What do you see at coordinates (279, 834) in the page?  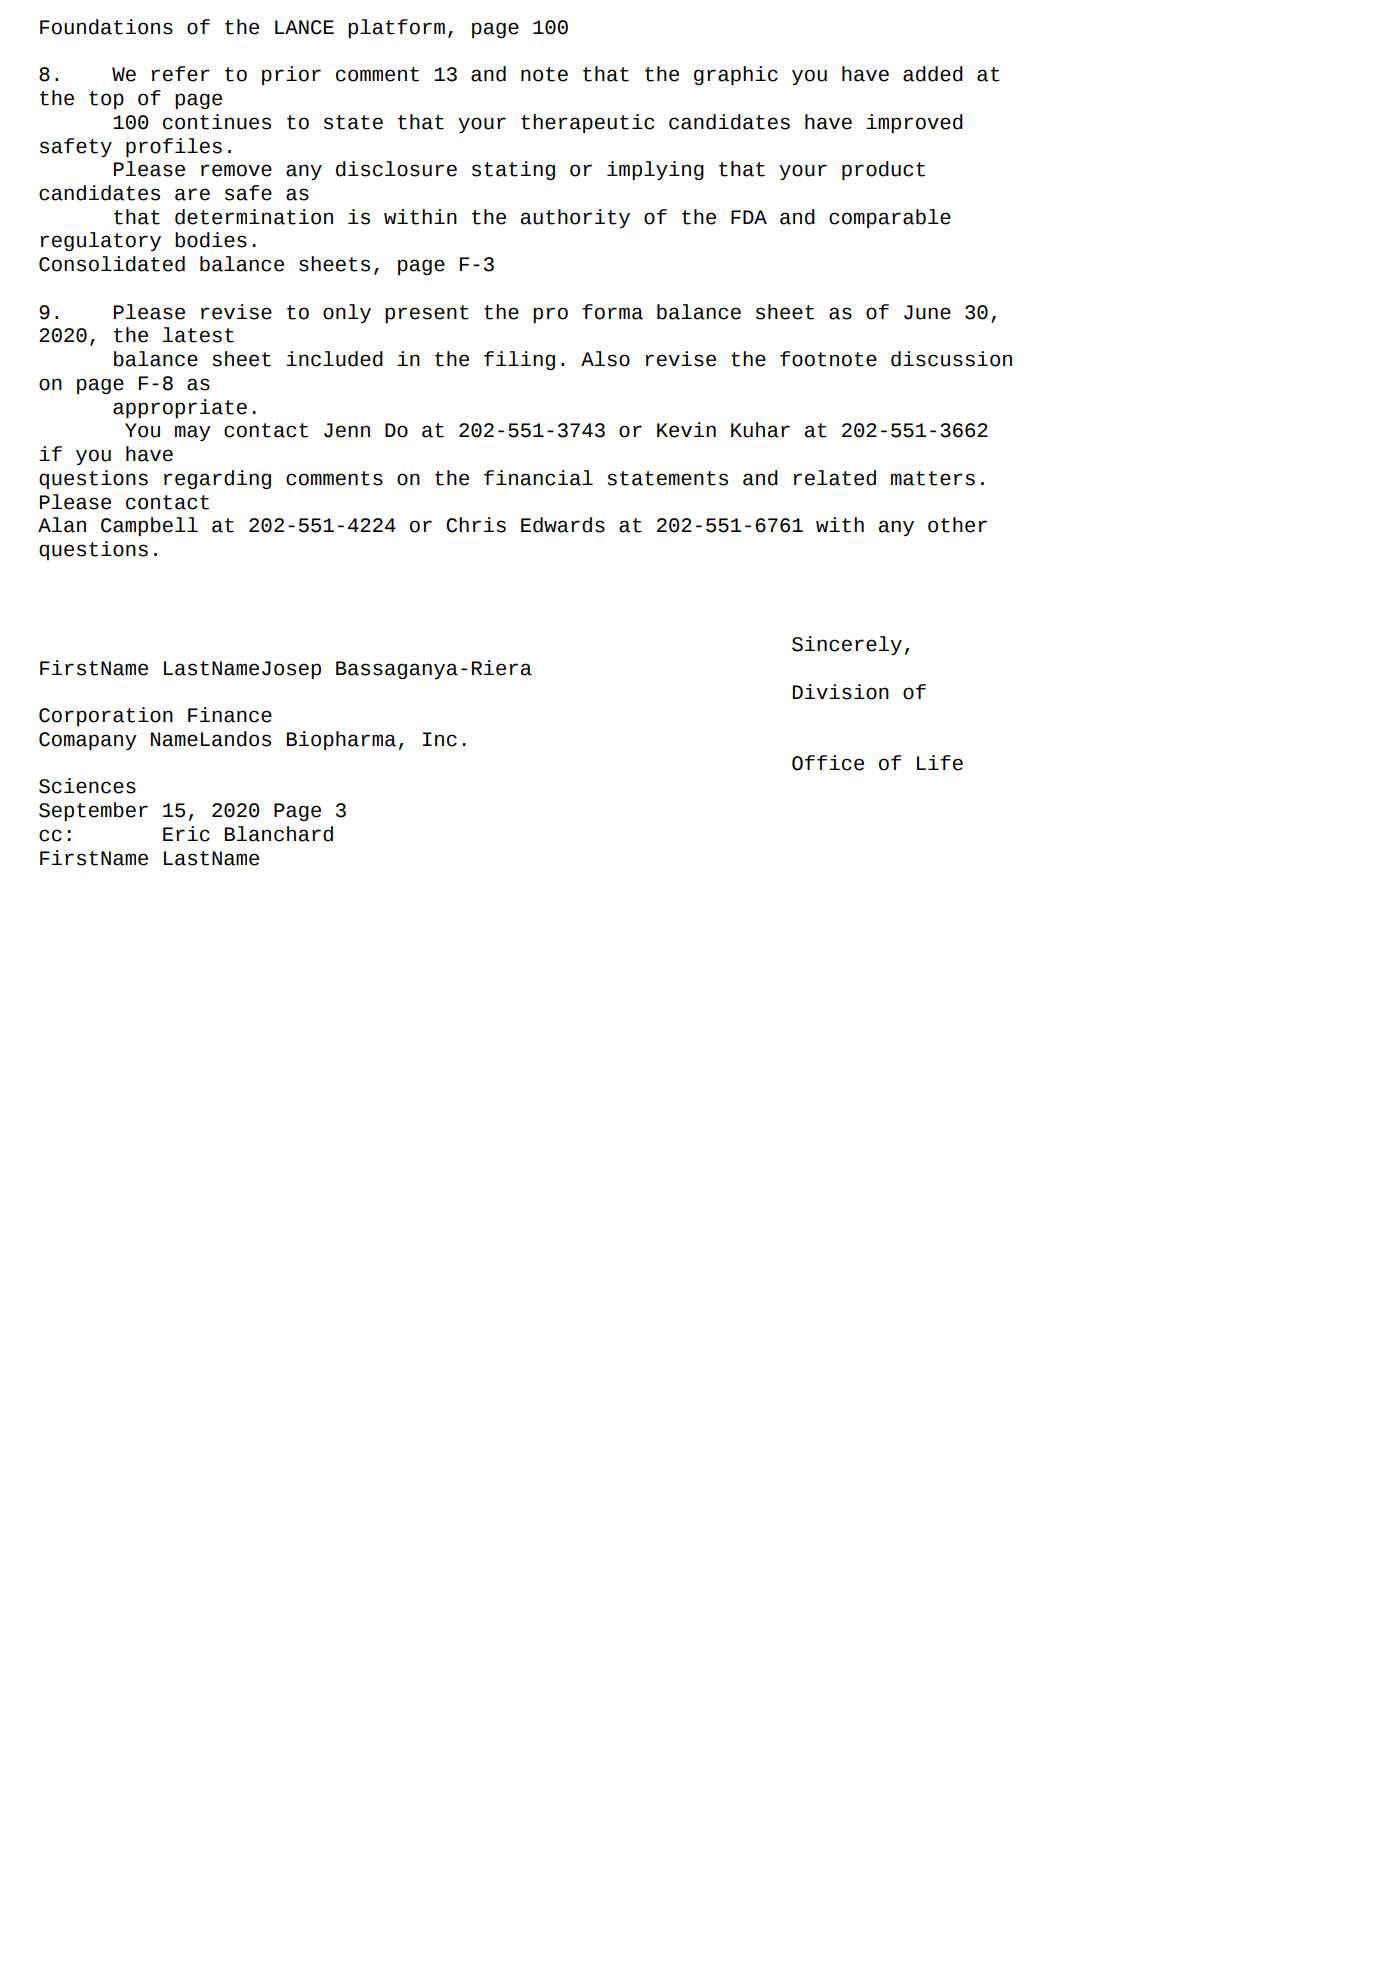 I see `Blanchard` at bounding box center [279, 834].
